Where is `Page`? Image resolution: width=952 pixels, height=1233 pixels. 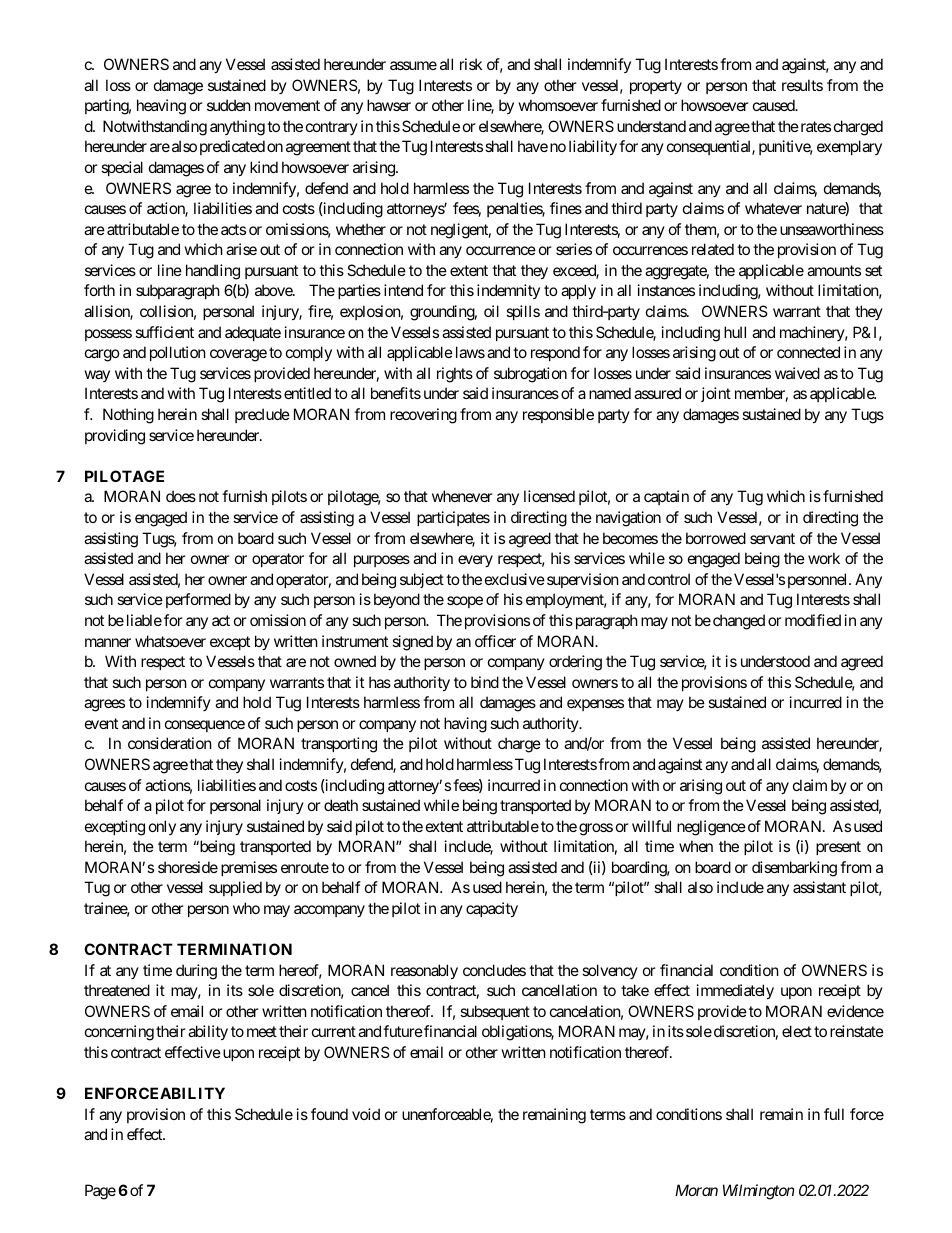 Page is located at coordinates (100, 1192).
